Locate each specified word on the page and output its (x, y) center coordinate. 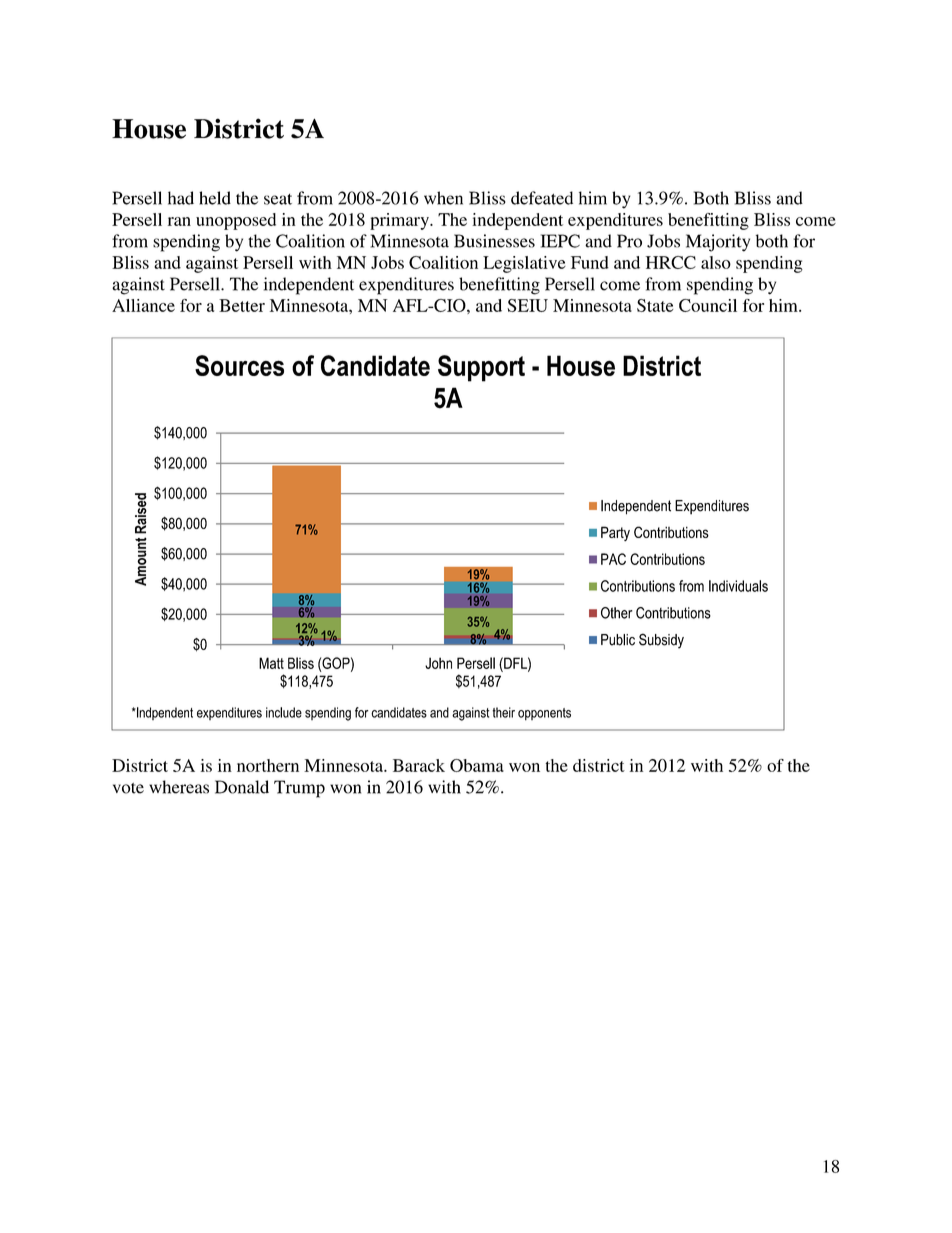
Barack (419, 765)
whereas (179, 787)
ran (179, 221)
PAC (613, 559)
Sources (239, 365)
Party (615, 533)
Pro (629, 241)
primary (400, 221)
